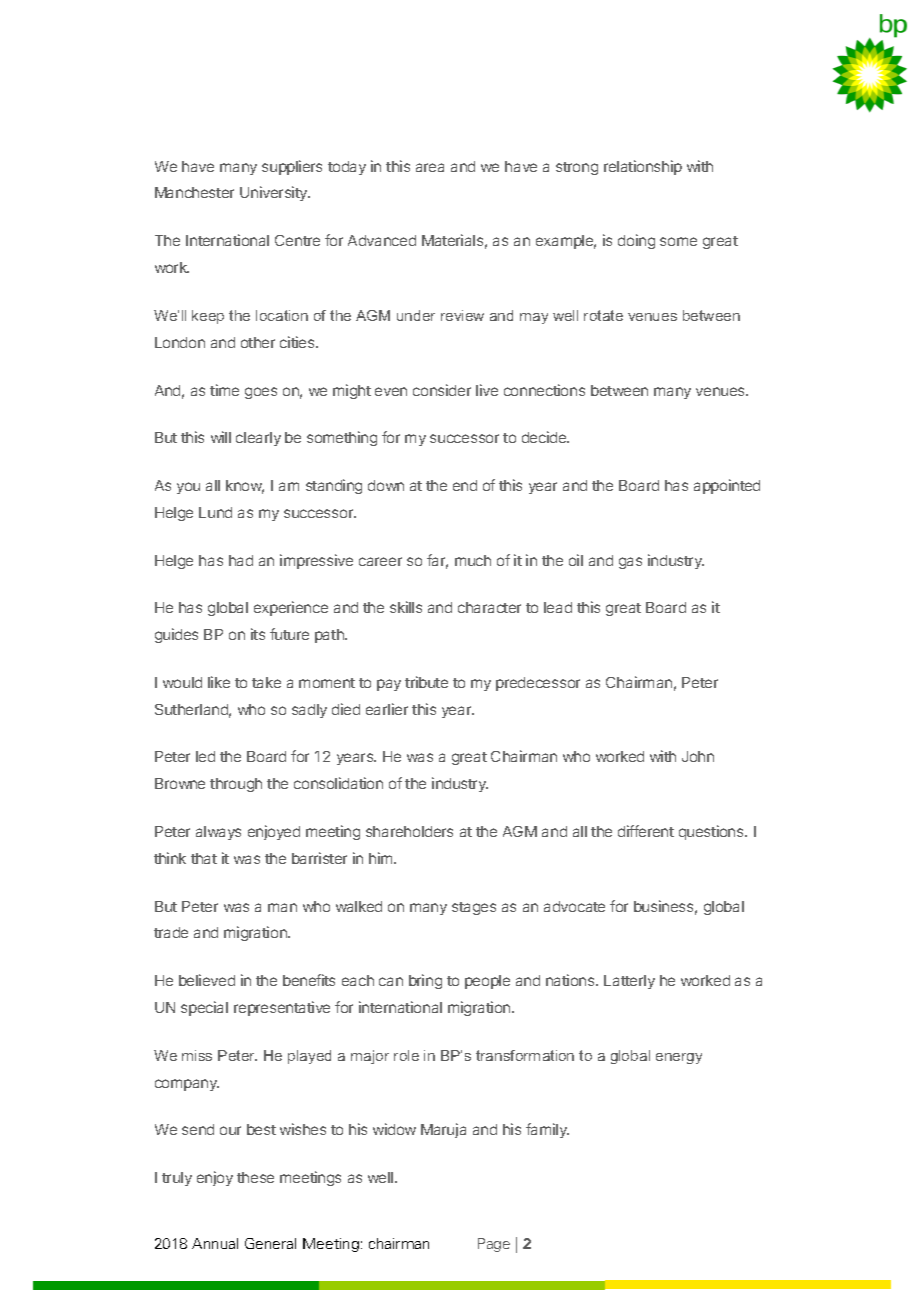  Describe the element at coordinates (630, 563) in the screenshot. I see `gas` at that location.
